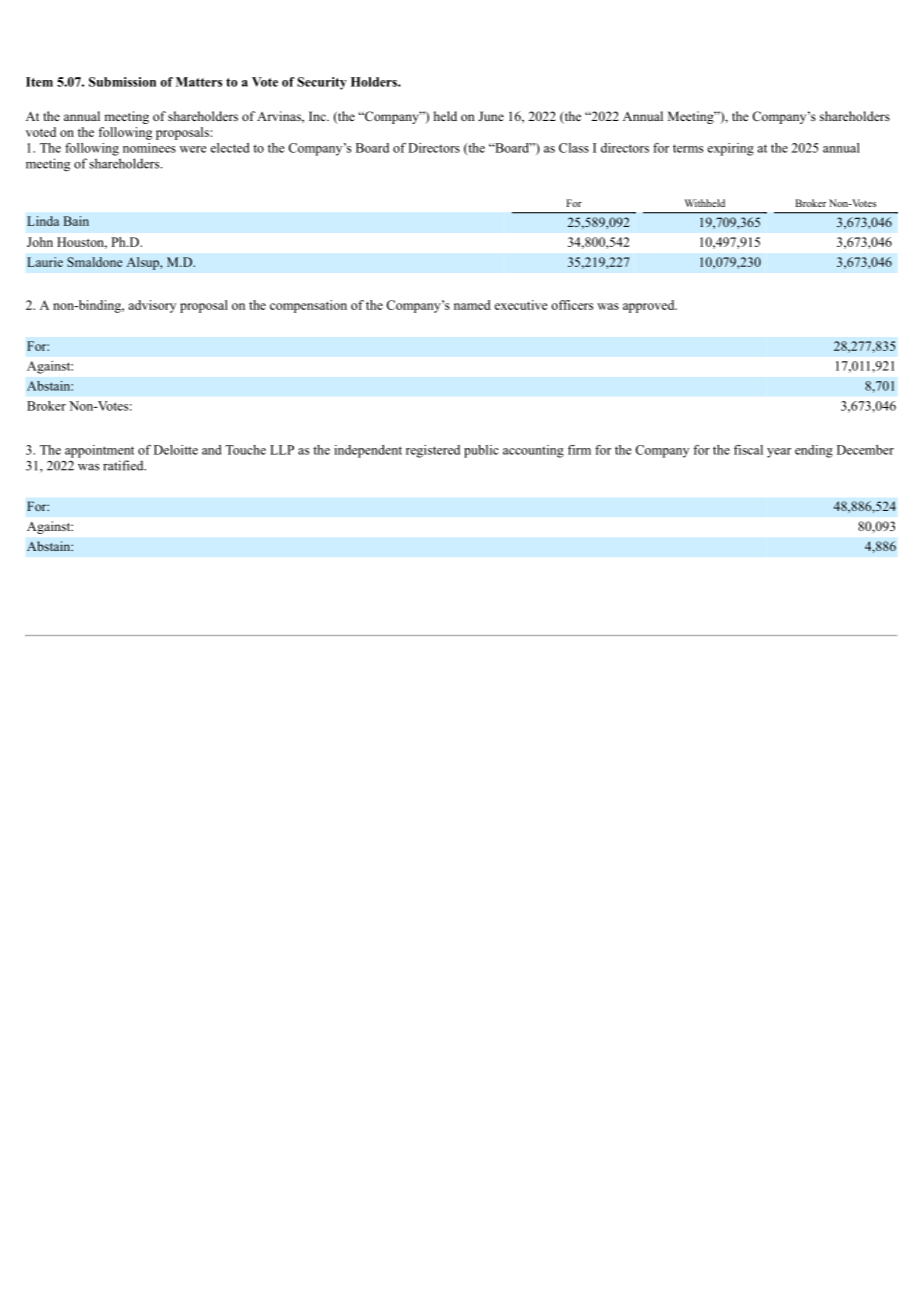 The height and width of the screenshot is (1308, 924). I want to click on June, so click(491, 116).
